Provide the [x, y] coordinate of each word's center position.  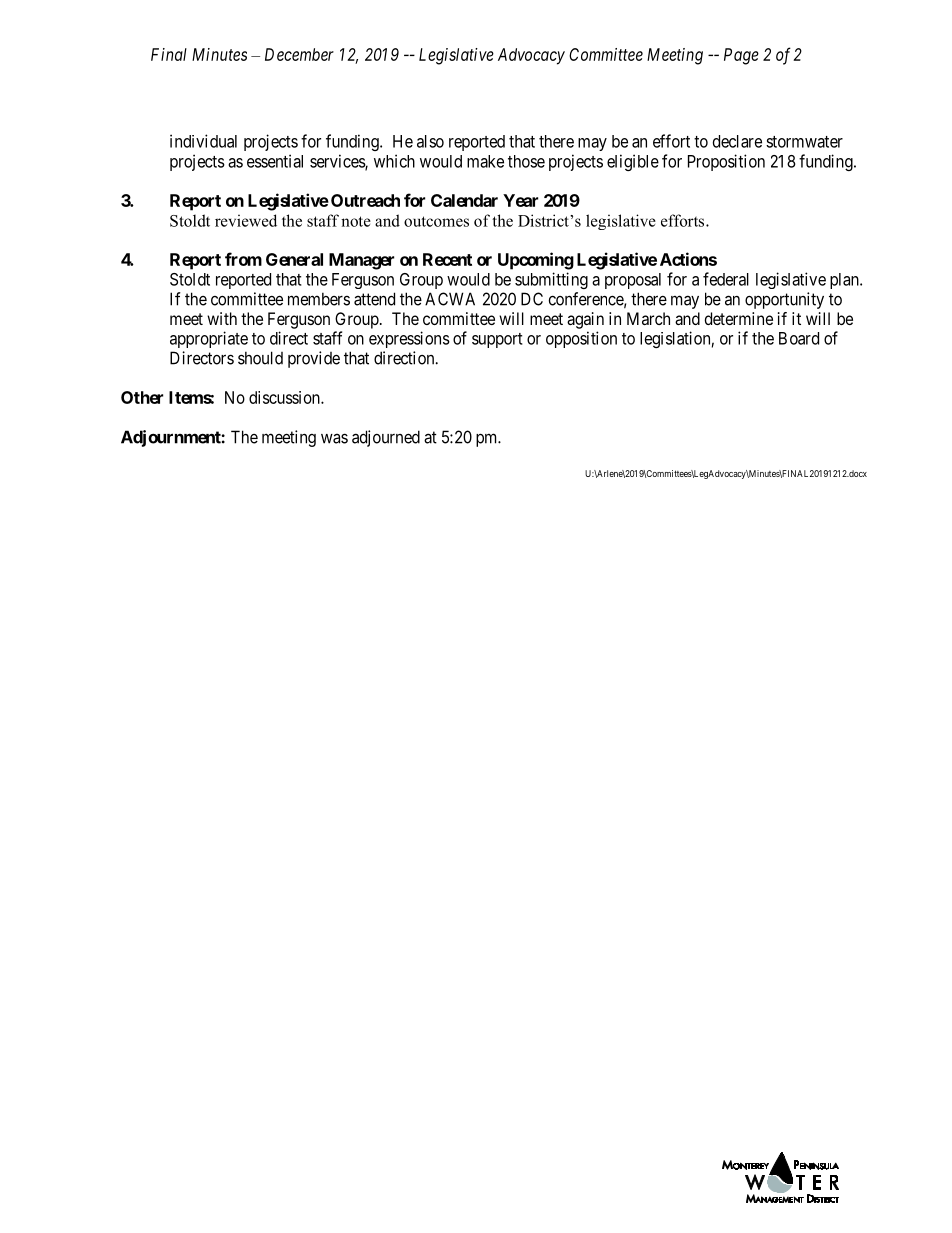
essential [275, 161]
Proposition [726, 162]
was [334, 438]
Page [741, 56]
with [222, 318]
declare [737, 141]
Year [520, 200]
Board [799, 338]
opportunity [784, 300]
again [585, 320]
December [299, 54]
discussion [285, 397]
